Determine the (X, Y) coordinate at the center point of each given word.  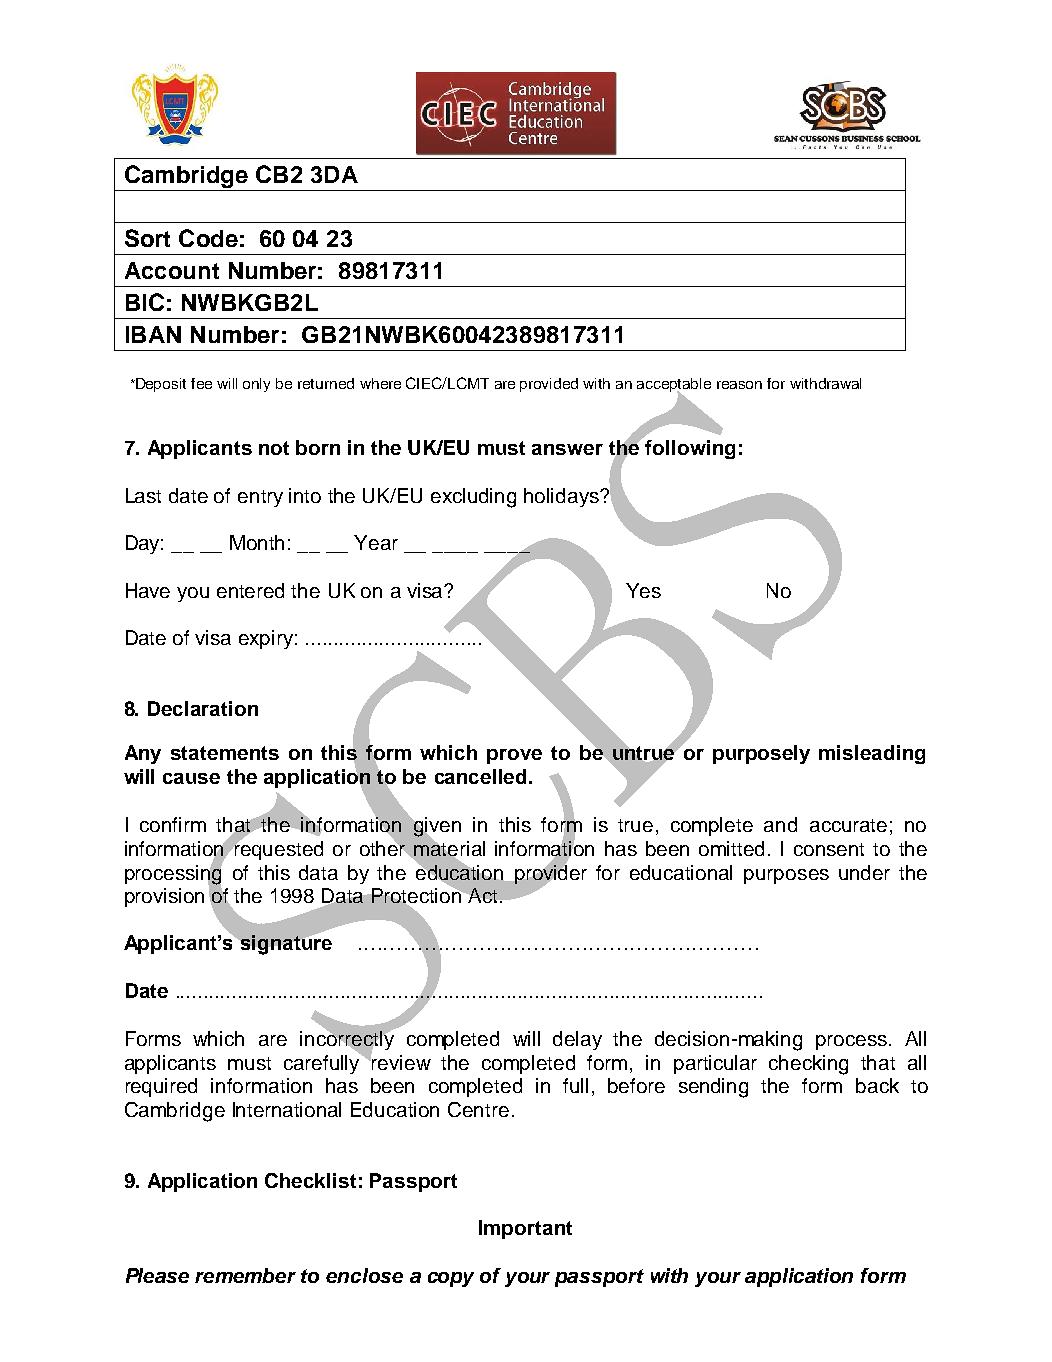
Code (208, 238)
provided (549, 385)
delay (577, 1040)
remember (245, 1275)
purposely (761, 754)
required (161, 1087)
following (690, 449)
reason (739, 385)
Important (525, 1229)
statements (225, 753)
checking (808, 1065)
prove (514, 756)
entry (260, 498)
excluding (473, 498)
